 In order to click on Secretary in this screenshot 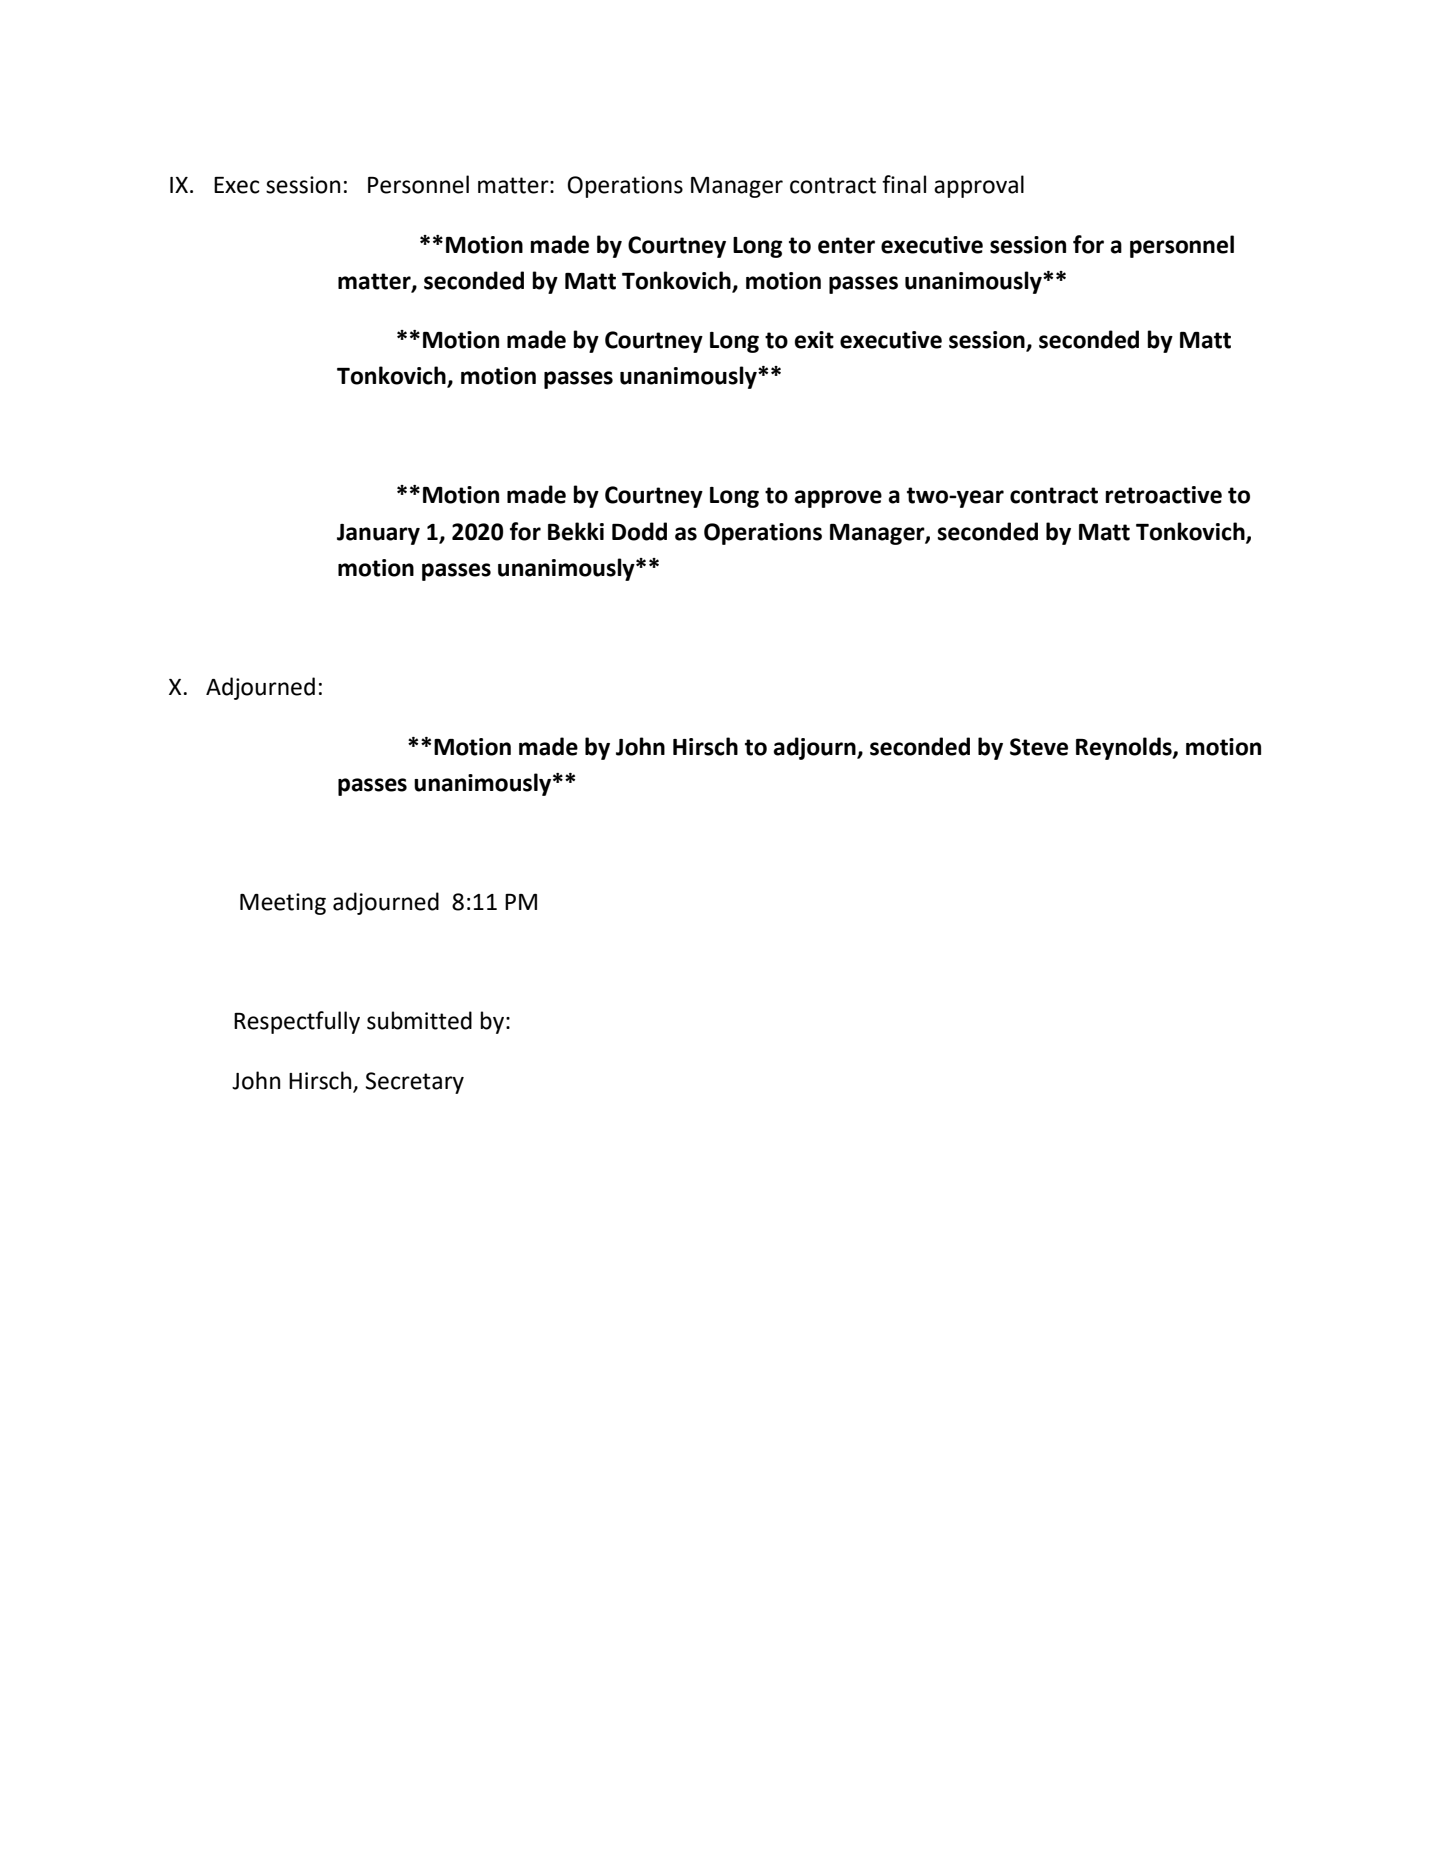, I will do `click(415, 1083)`.
